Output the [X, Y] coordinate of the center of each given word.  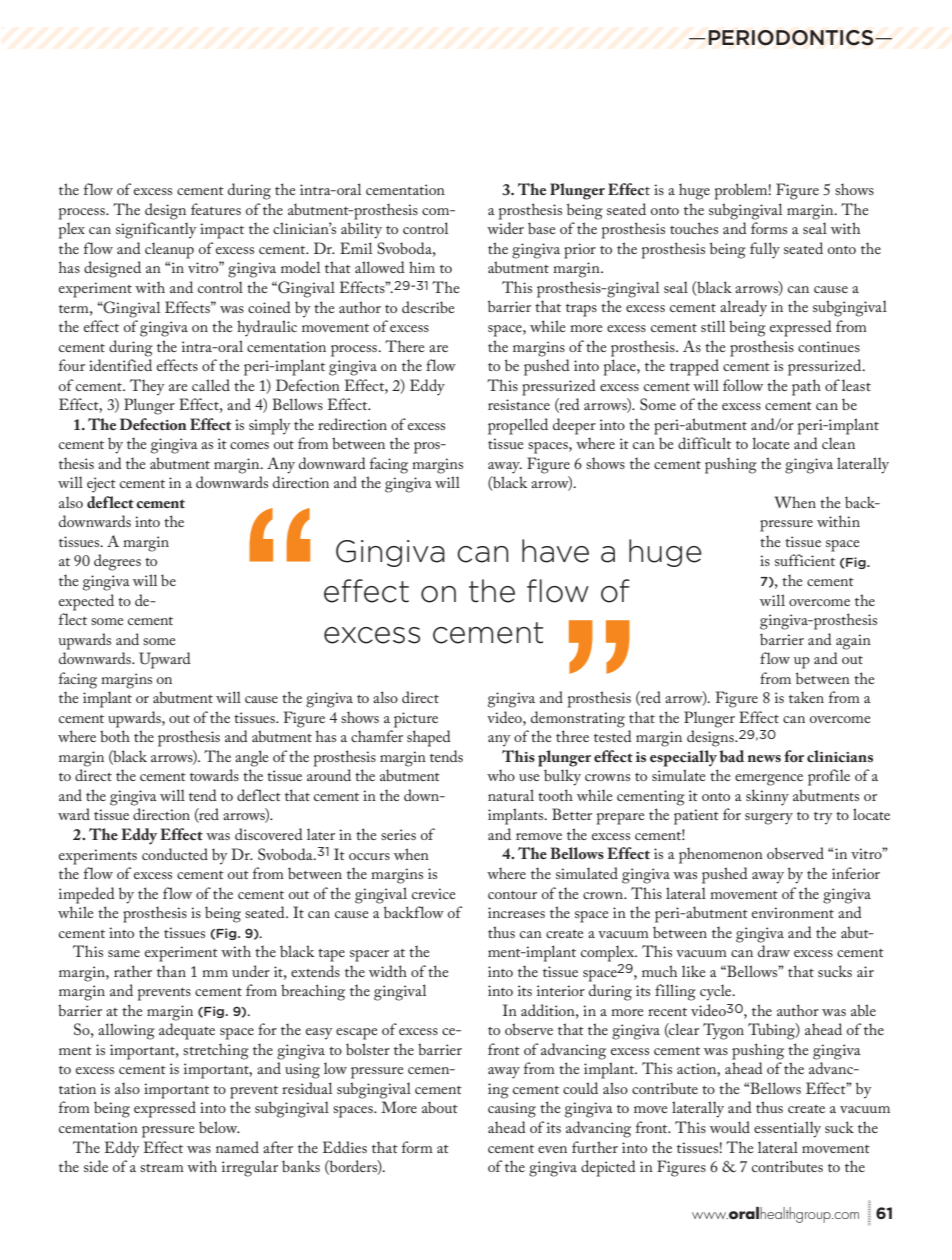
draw [774, 951]
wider [505, 228]
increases [516, 912]
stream [162, 1168]
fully [765, 250]
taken [806, 697]
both [115, 736]
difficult [704, 443]
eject [101, 485]
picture [416, 720]
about [440, 1107]
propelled [518, 426]
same [124, 953]
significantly [156, 230]
